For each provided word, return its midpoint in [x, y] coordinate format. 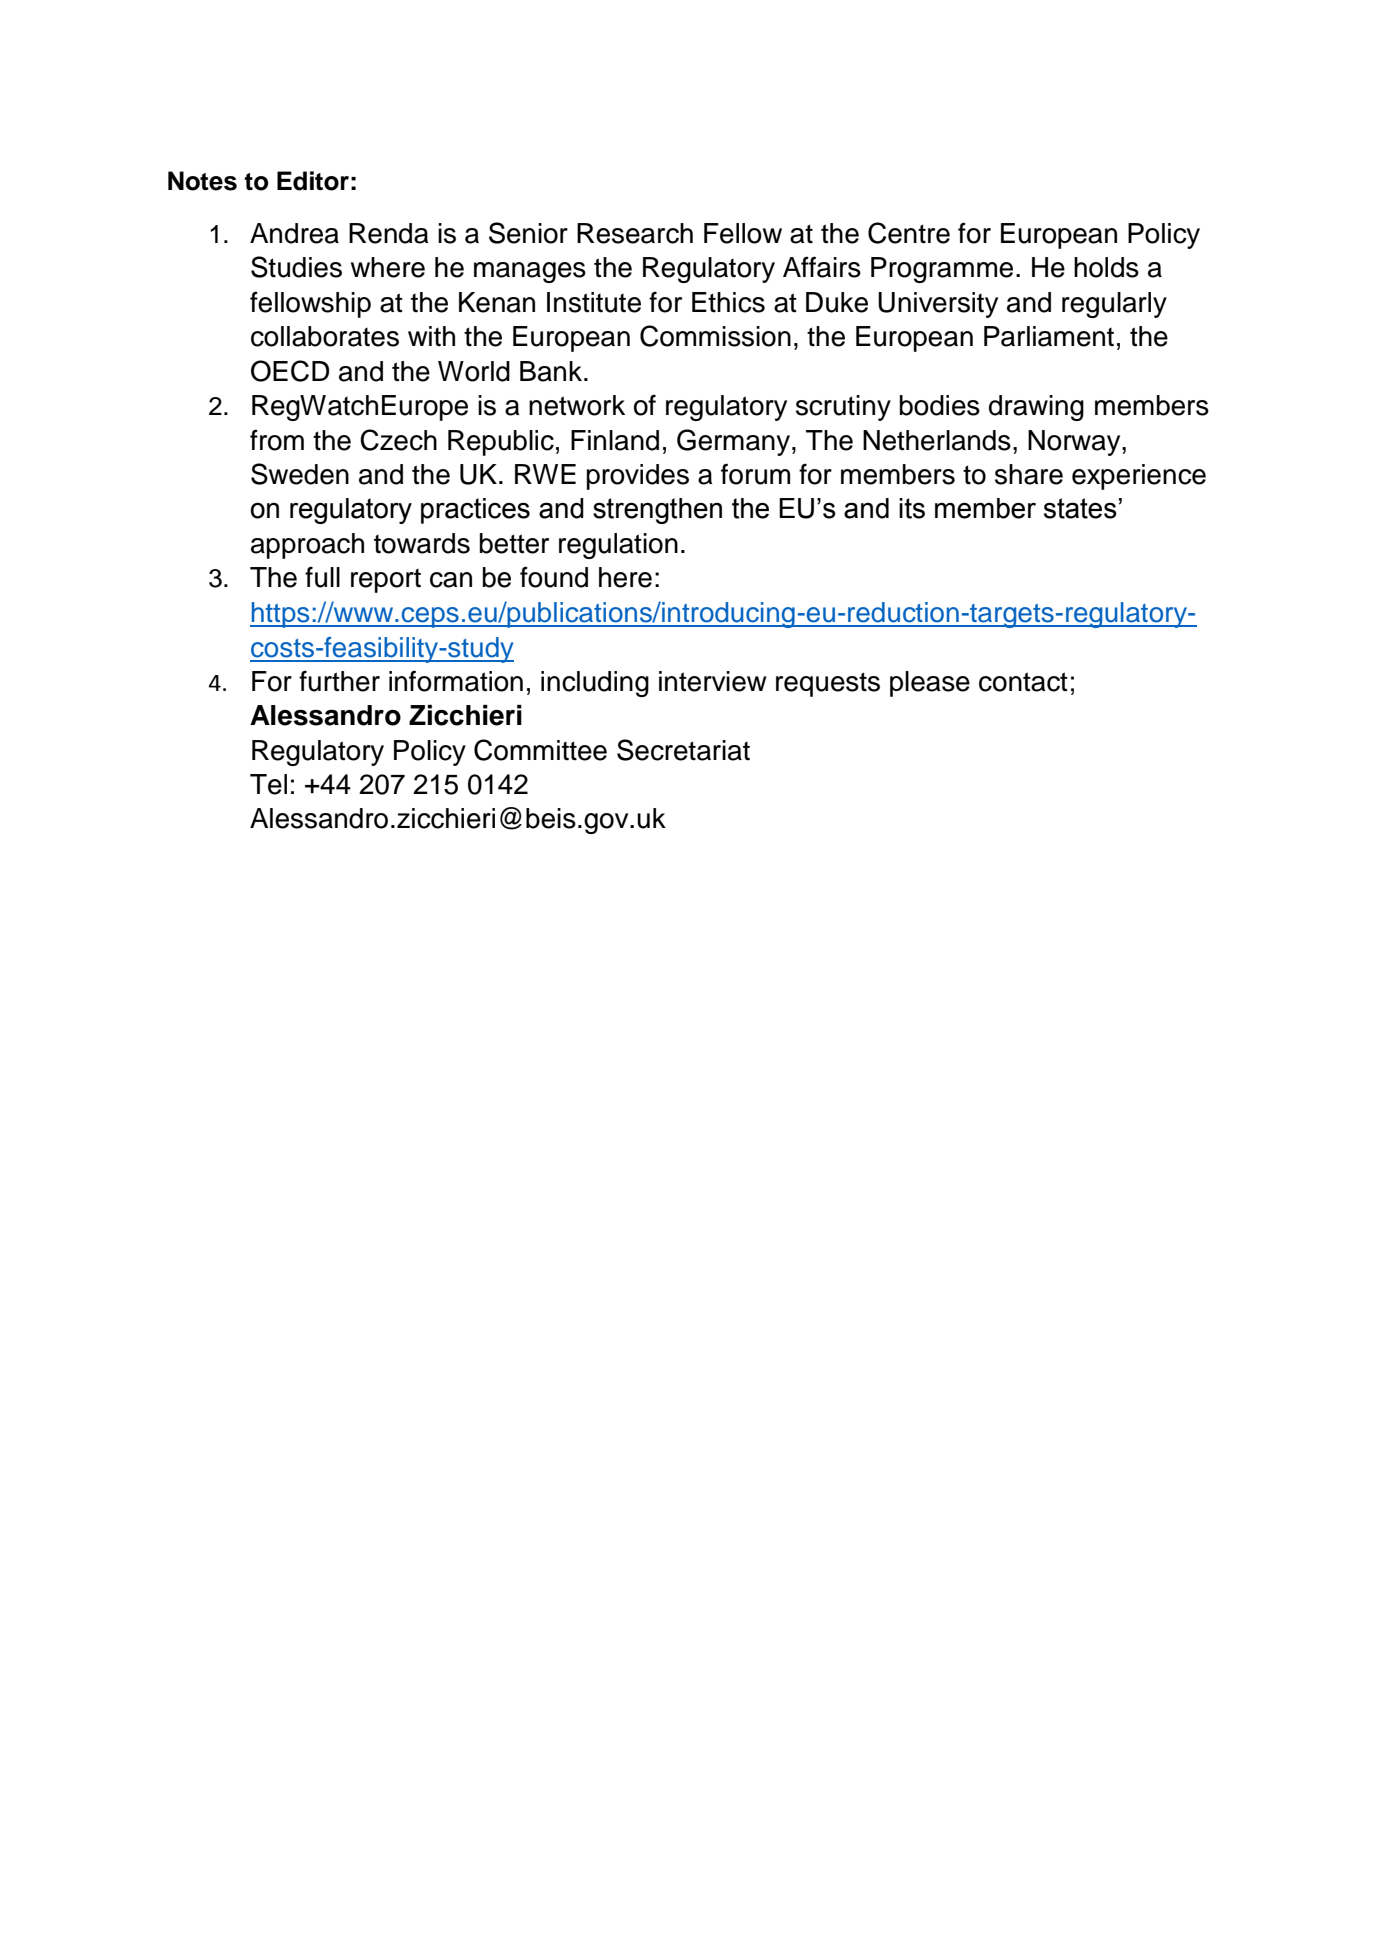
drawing [1036, 408]
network [577, 405]
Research [635, 233]
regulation [618, 546]
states [1080, 508]
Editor [313, 181]
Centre [909, 233]
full [322, 577]
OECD [290, 371]
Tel [268, 784]
